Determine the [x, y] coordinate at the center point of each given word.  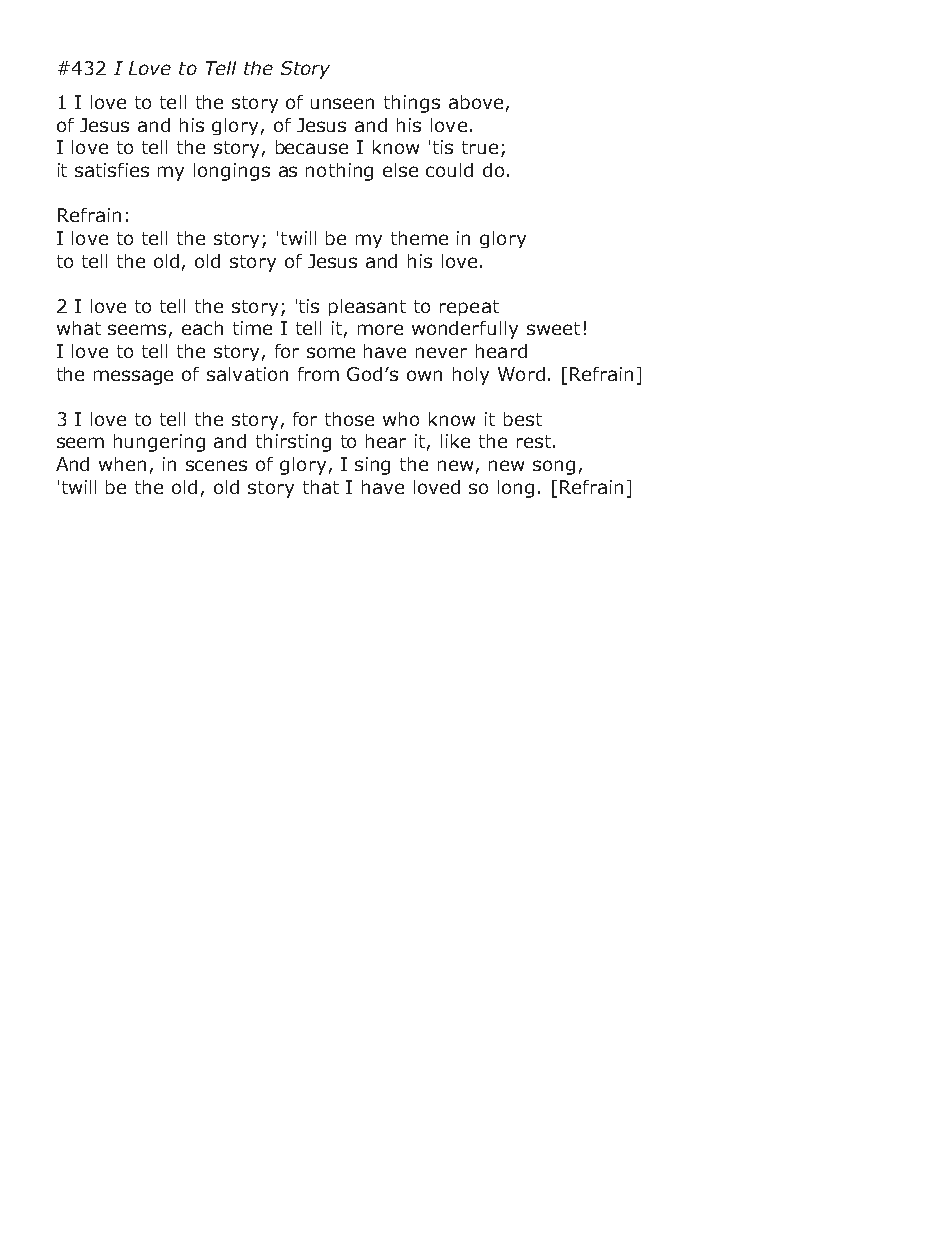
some [331, 352]
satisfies [112, 170]
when [122, 464]
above [476, 102]
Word [521, 374]
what [79, 328]
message [133, 377]
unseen [342, 103]
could [449, 170]
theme [419, 238]
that [321, 487]
